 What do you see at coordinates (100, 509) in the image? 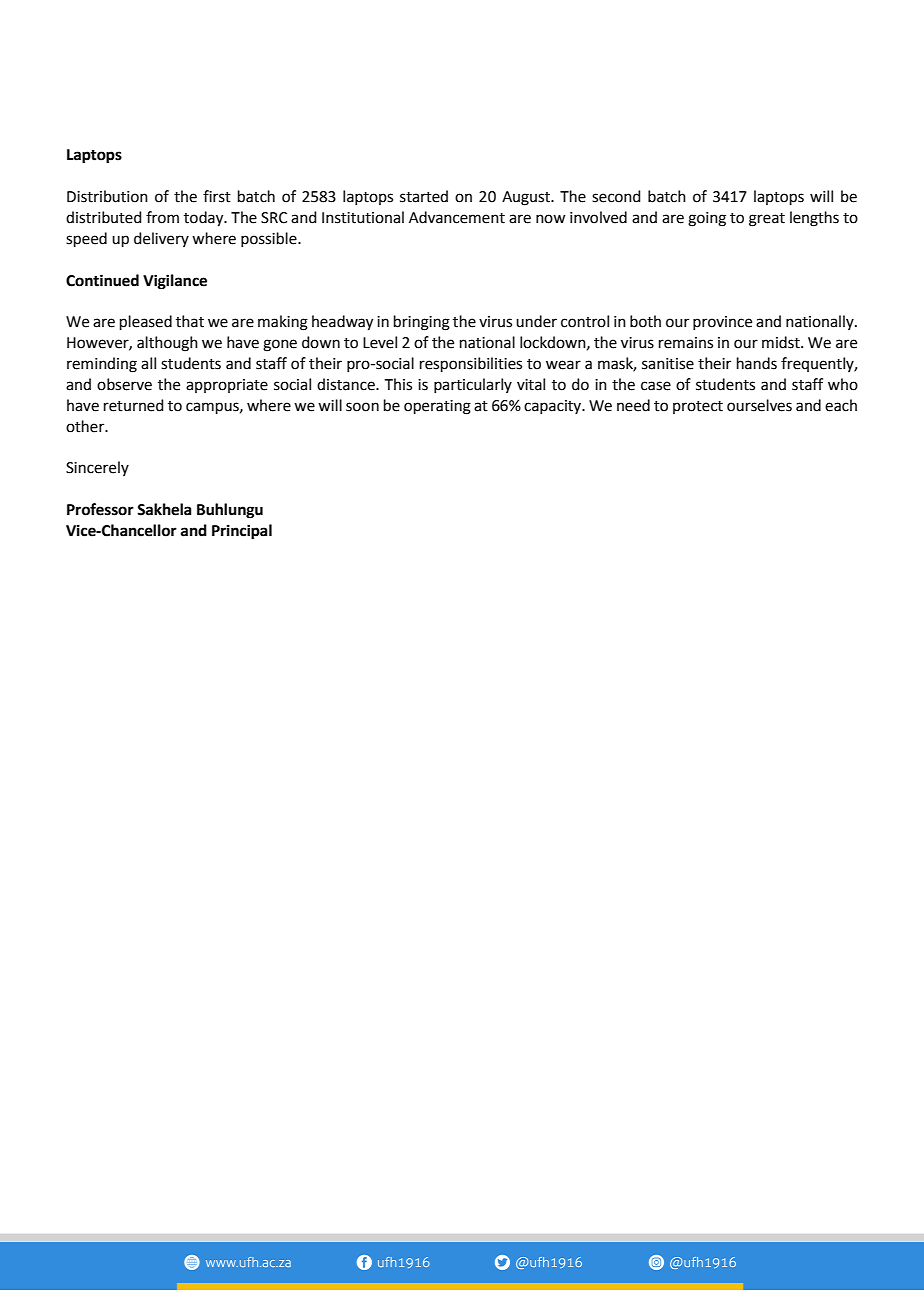
I see `Professor` at bounding box center [100, 509].
